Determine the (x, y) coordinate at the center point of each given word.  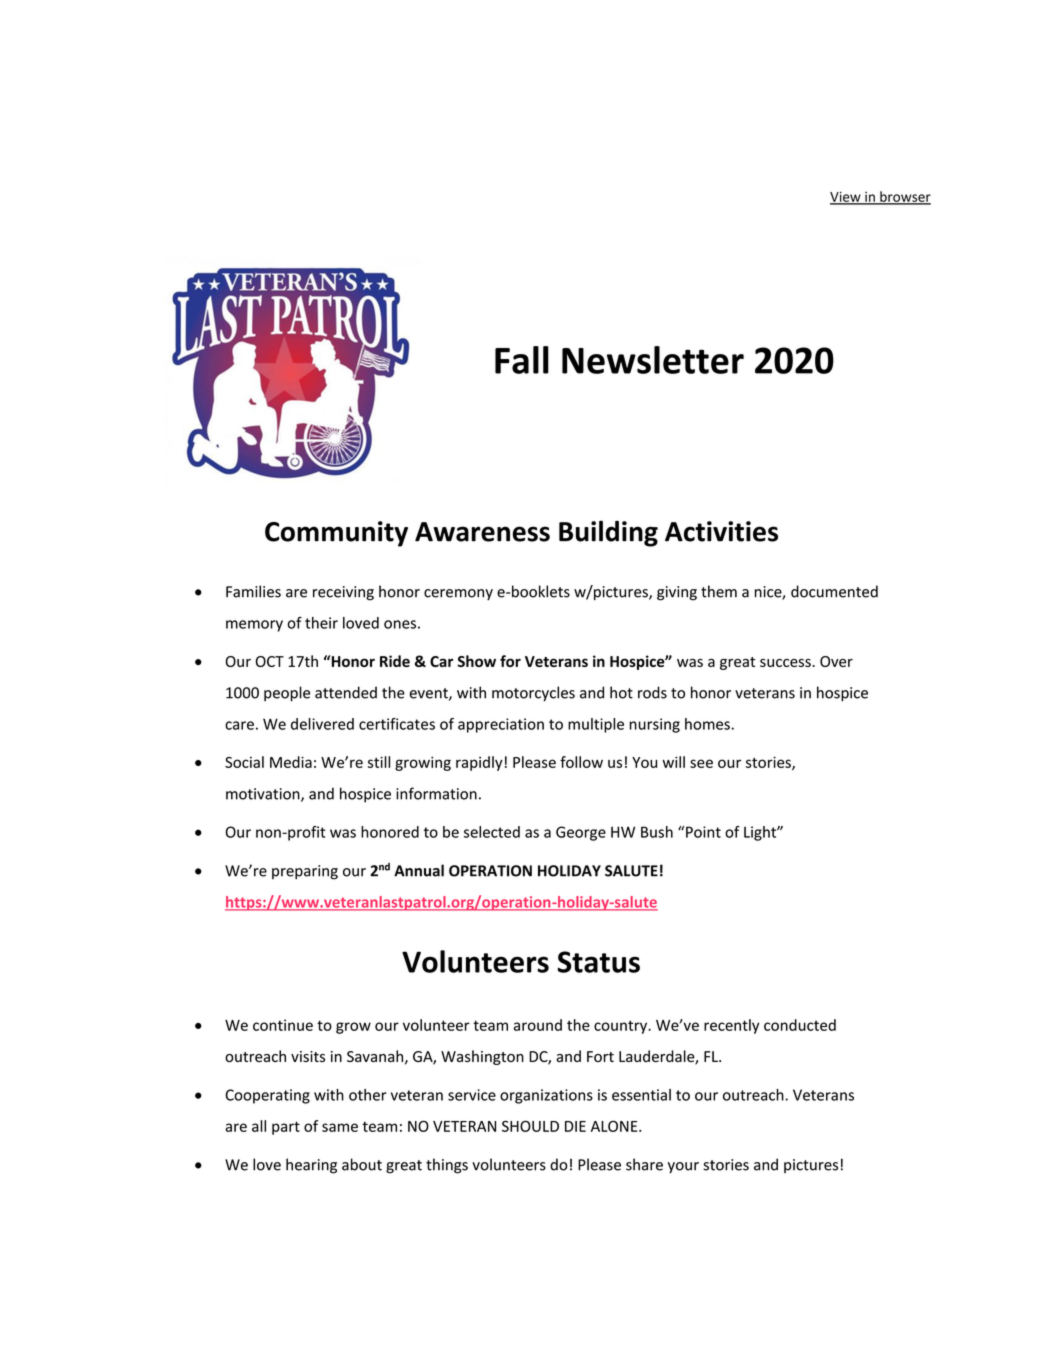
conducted (800, 1025)
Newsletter (653, 360)
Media (291, 762)
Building (608, 533)
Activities (721, 531)
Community (336, 534)
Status (599, 962)
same (340, 1127)
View (846, 197)
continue (283, 1025)
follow (581, 762)
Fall (522, 360)
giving (677, 593)
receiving (343, 593)
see (701, 763)
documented (834, 591)
